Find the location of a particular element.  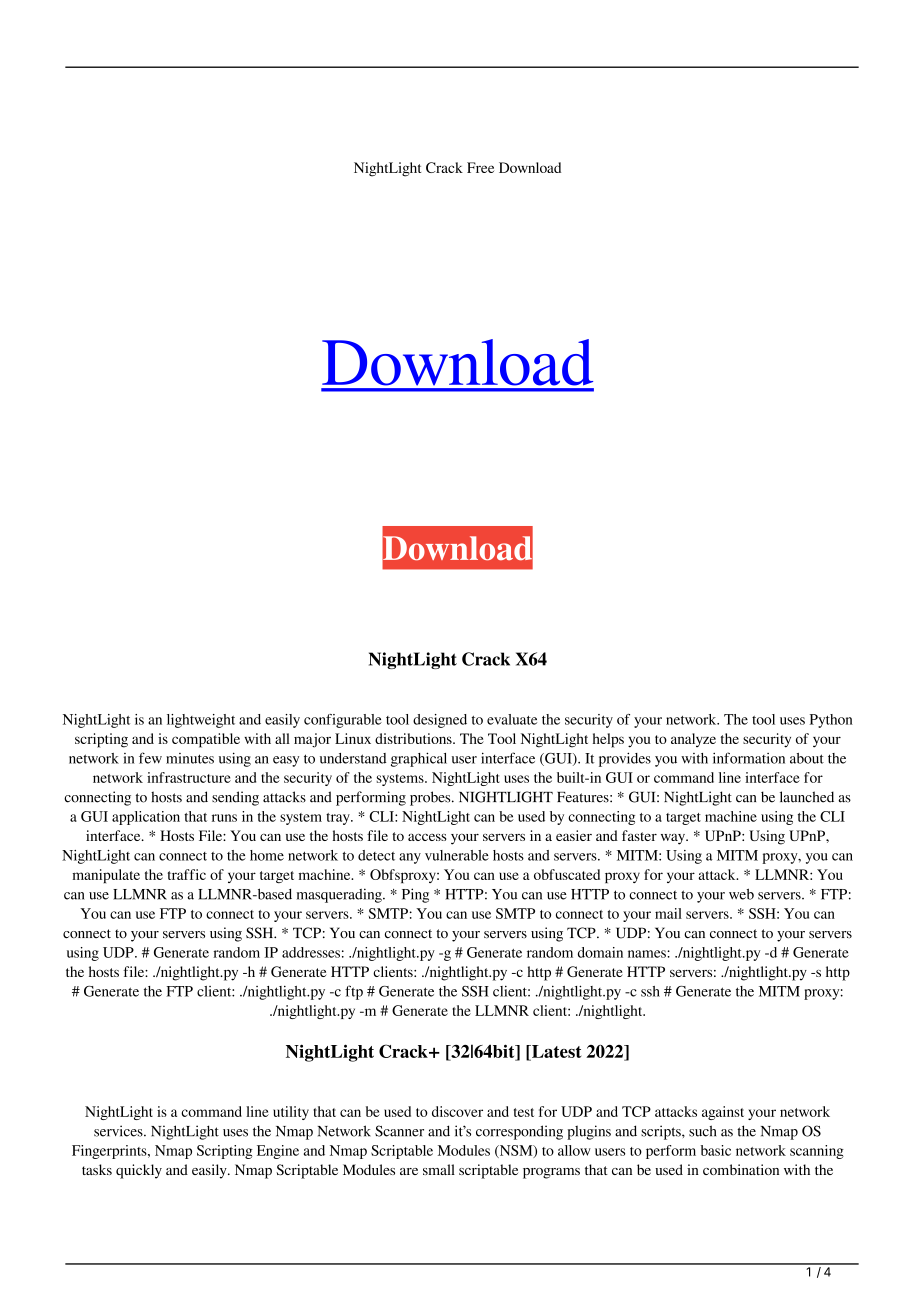

quickly is located at coordinates (139, 1171).
